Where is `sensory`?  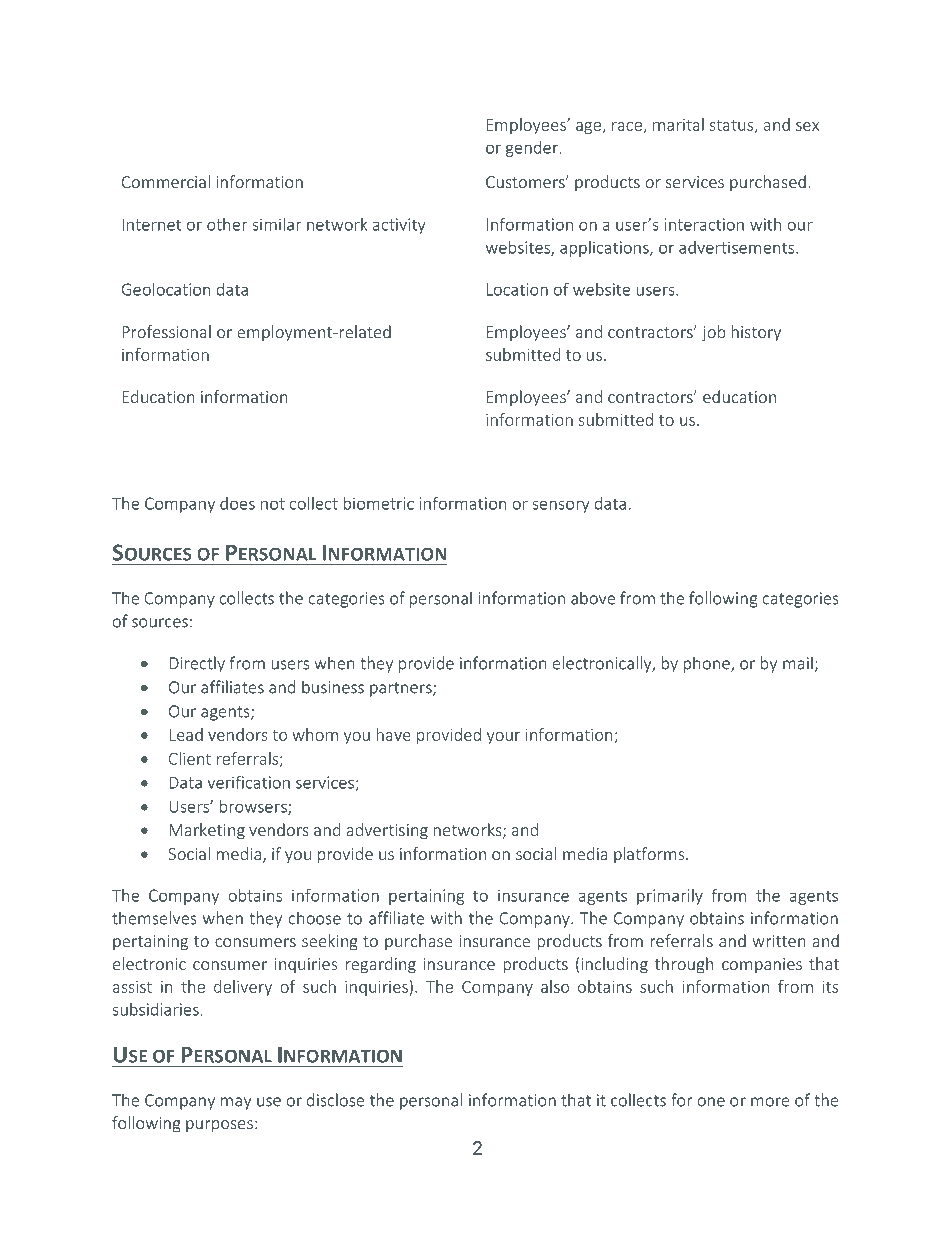
sensory is located at coordinates (561, 506).
